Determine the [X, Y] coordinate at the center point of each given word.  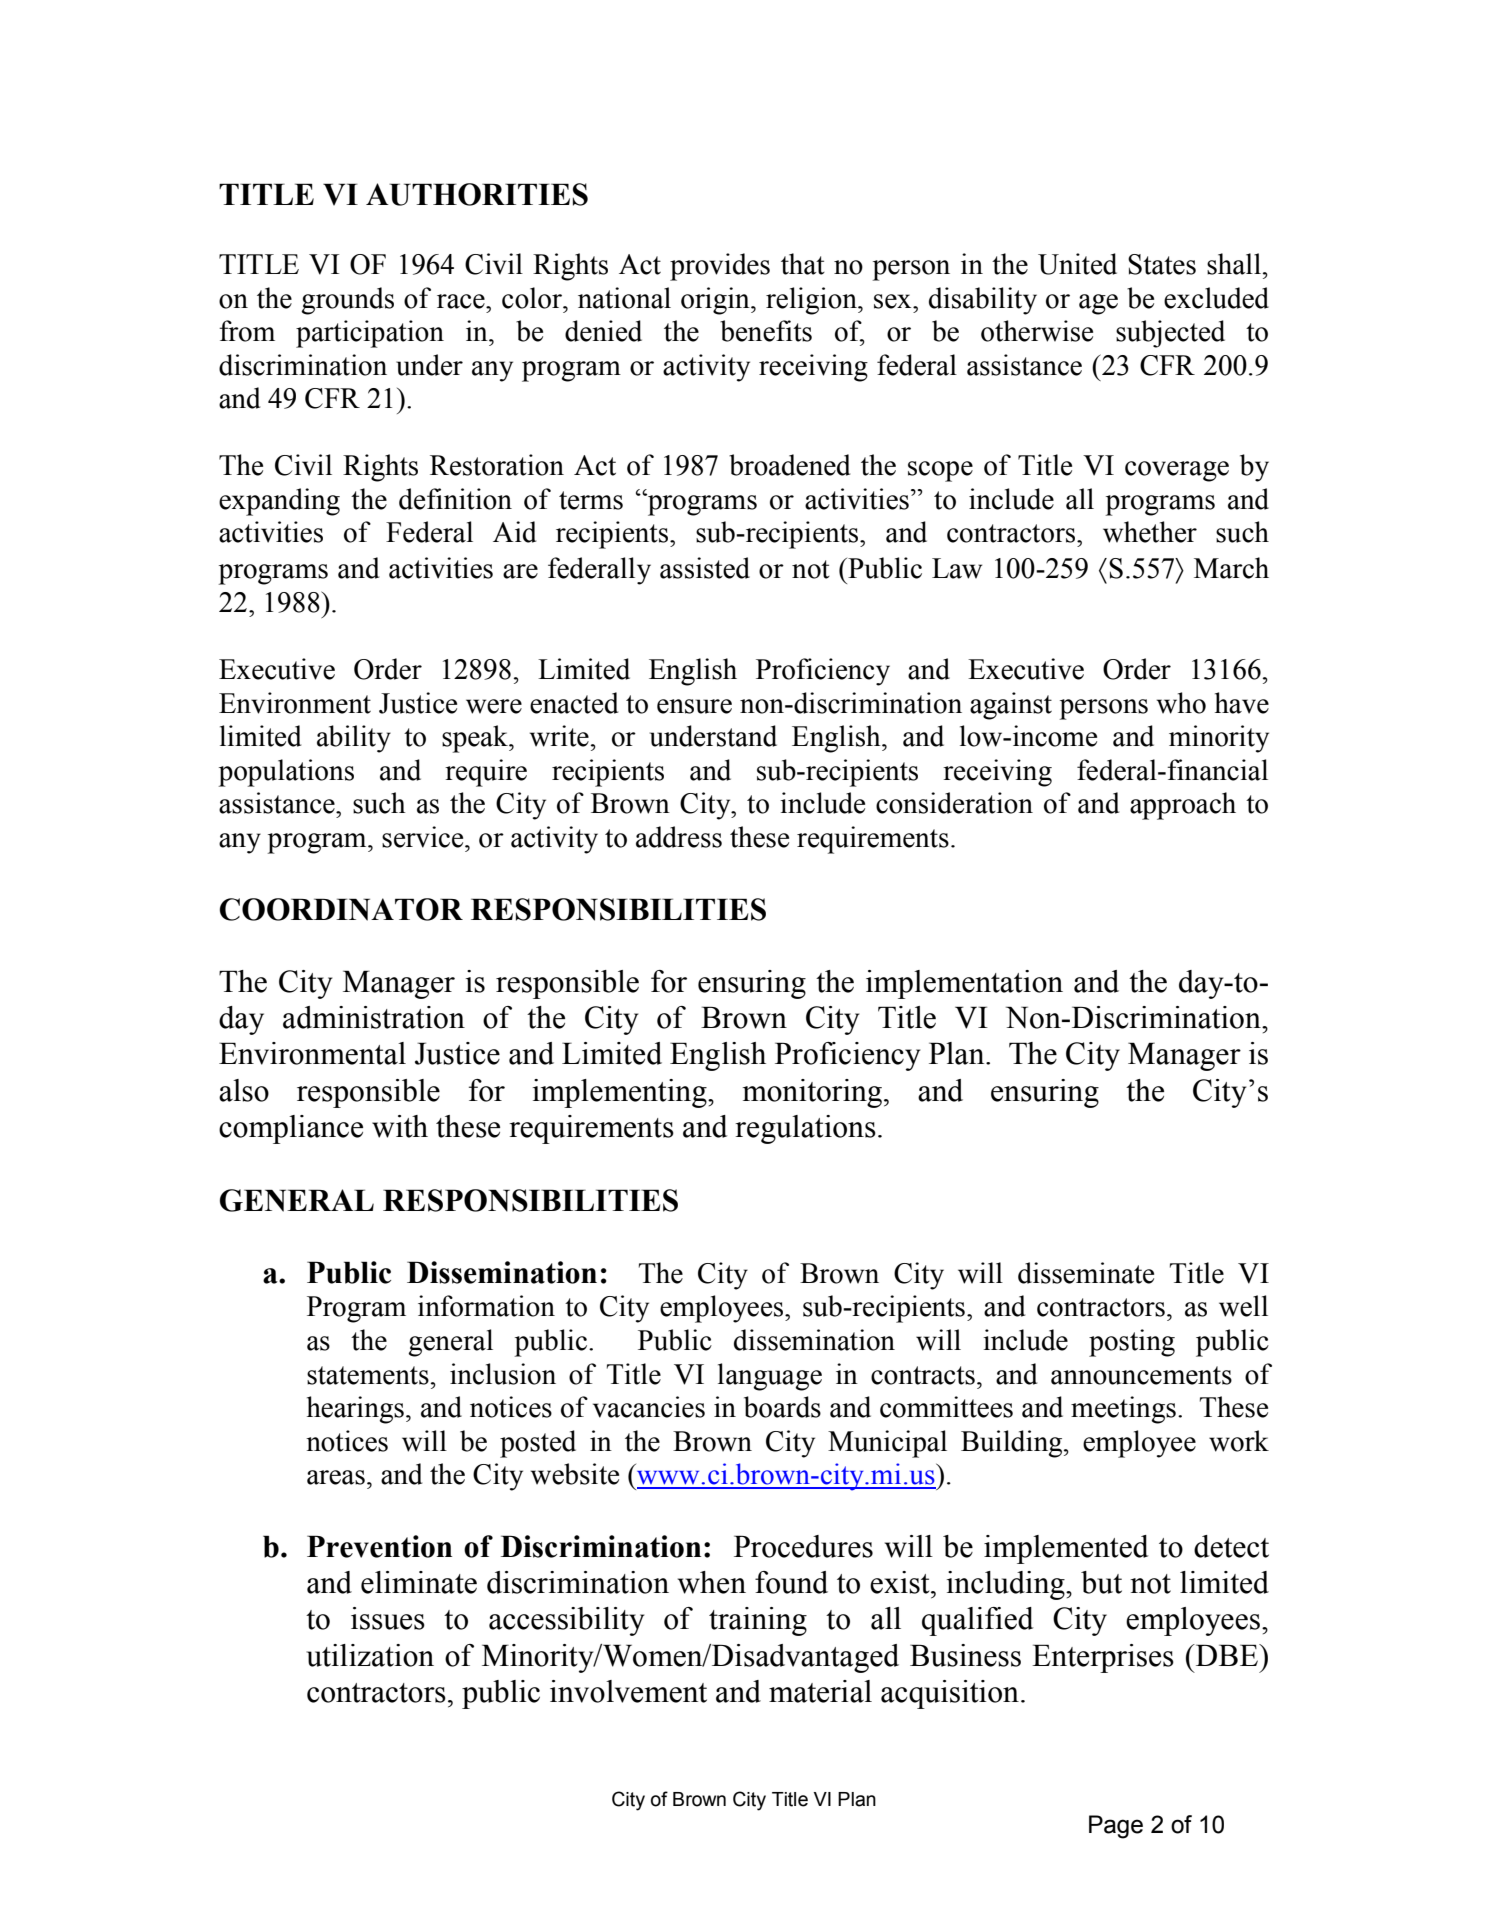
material [820, 1691]
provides [720, 267]
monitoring [814, 1093]
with [400, 1126]
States [1162, 264]
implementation [964, 984]
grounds [347, 301]
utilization [370, 1655]
